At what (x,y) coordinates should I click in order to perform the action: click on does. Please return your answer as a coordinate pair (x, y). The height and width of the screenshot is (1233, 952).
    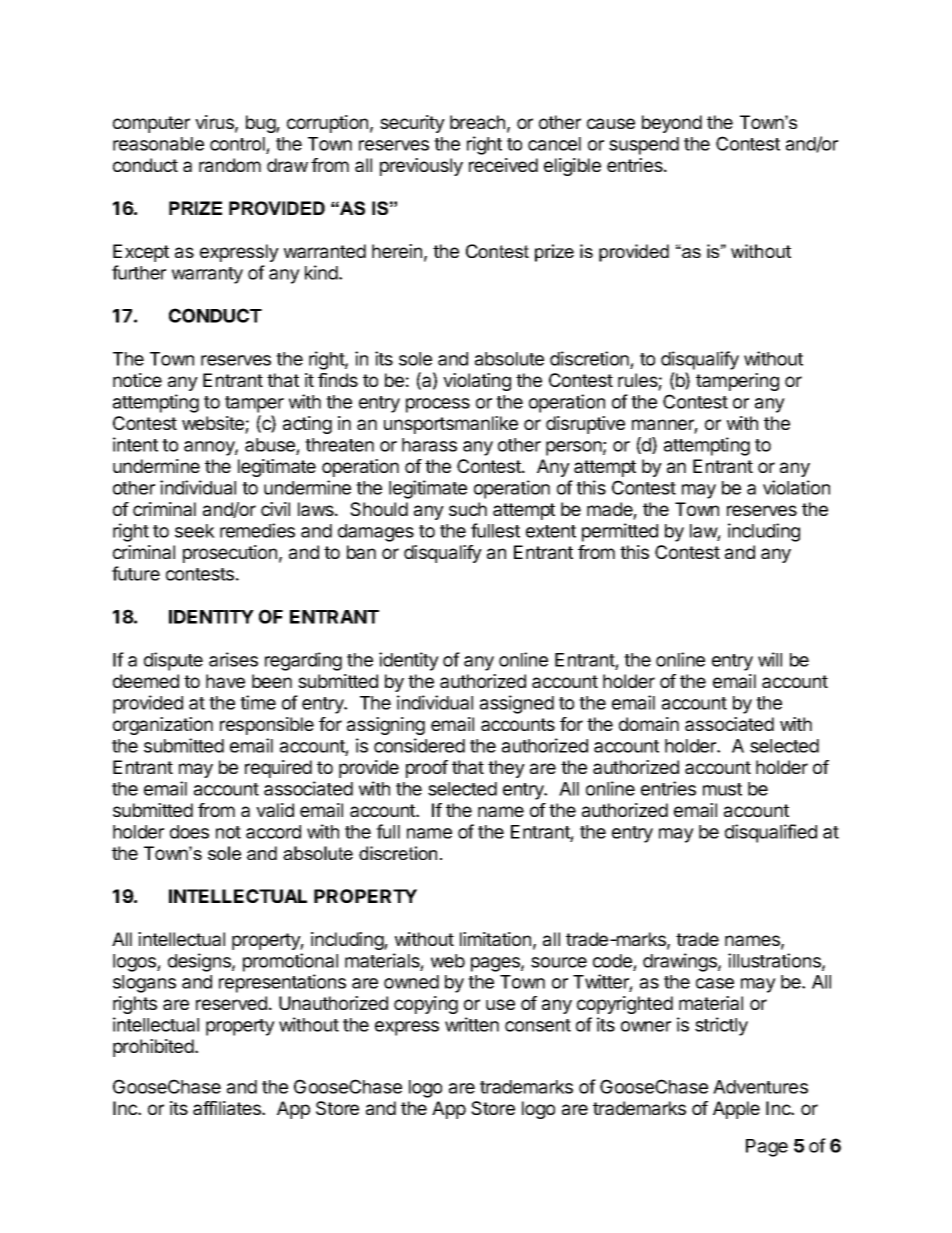
    Looking at the image, I should click on (189, 832).
